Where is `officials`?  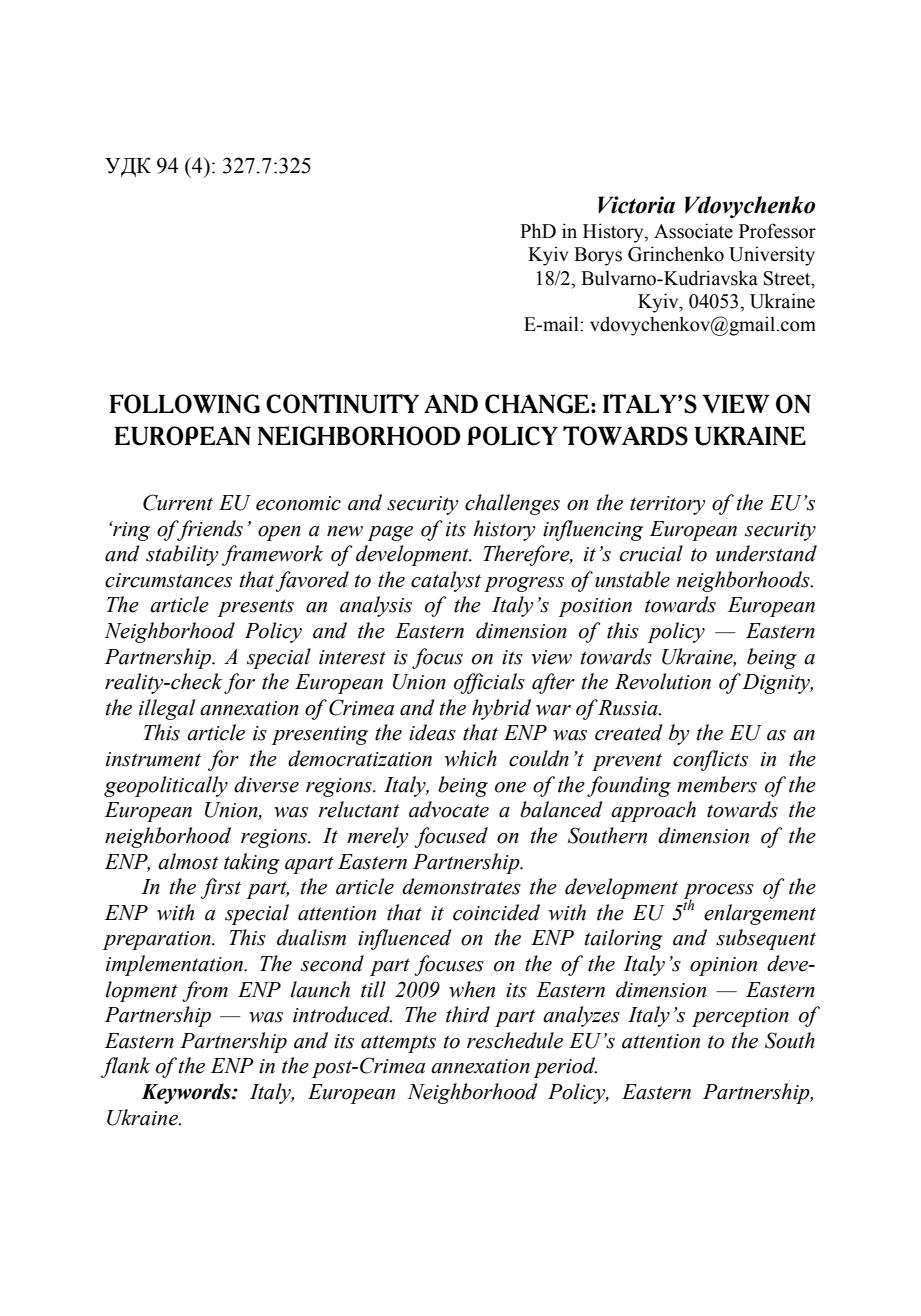 officials is located at coordinates (489, 683).
